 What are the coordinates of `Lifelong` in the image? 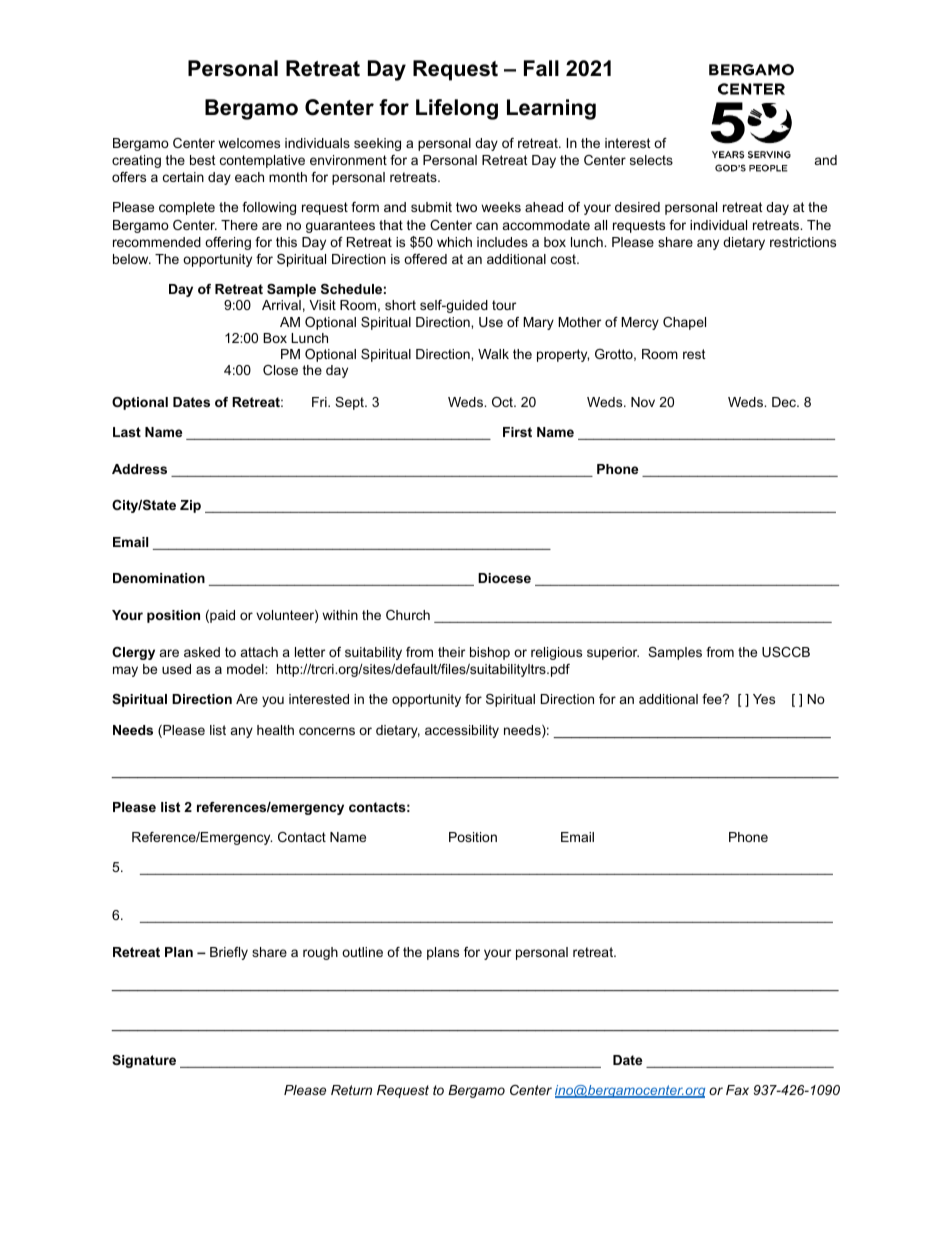 It's located at (457, 109).
